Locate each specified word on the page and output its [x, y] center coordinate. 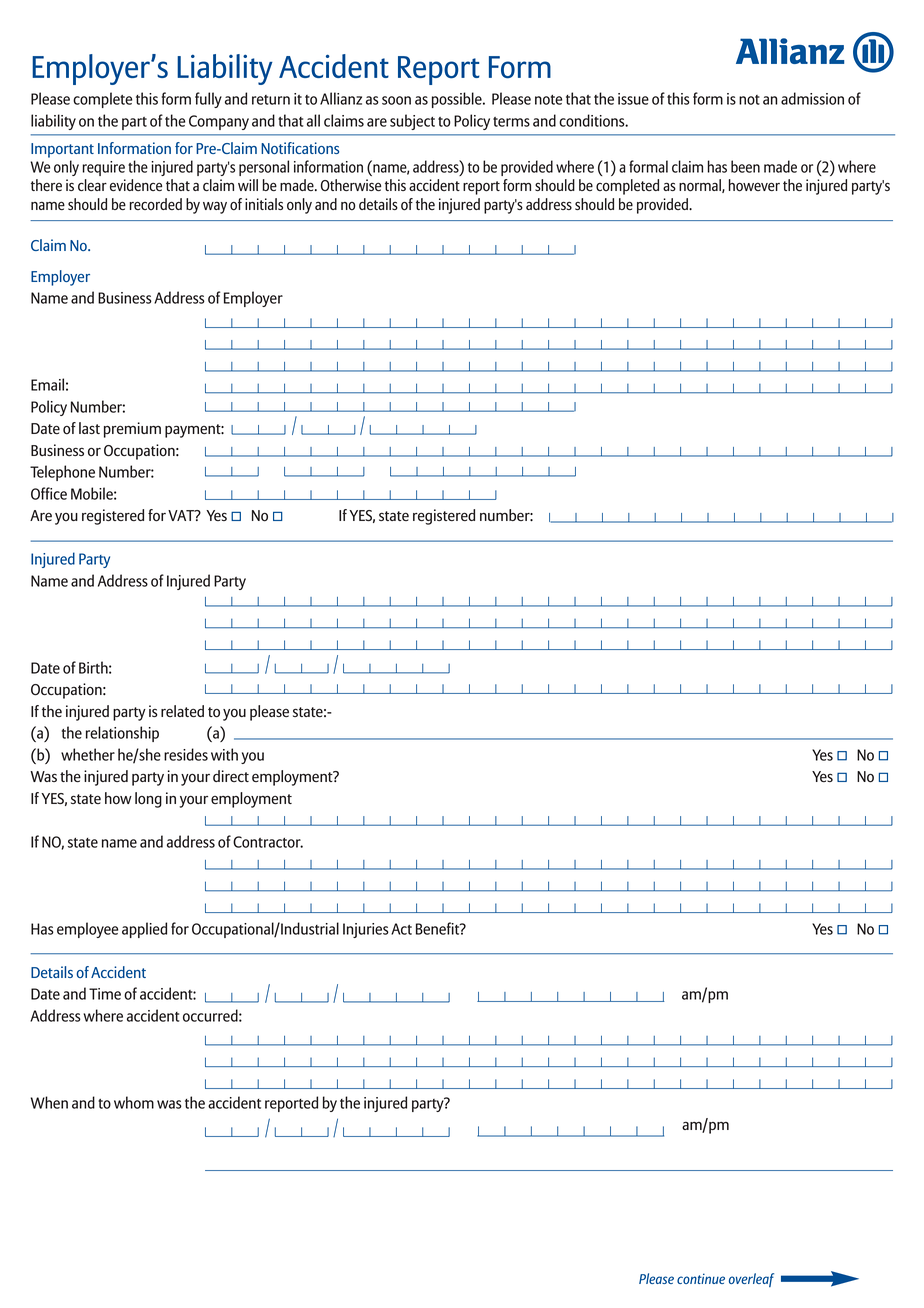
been [745, 166]
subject [412, 122]
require [103, 168]
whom [134, 1102]
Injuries [366, 930]
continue [701, 1278]
